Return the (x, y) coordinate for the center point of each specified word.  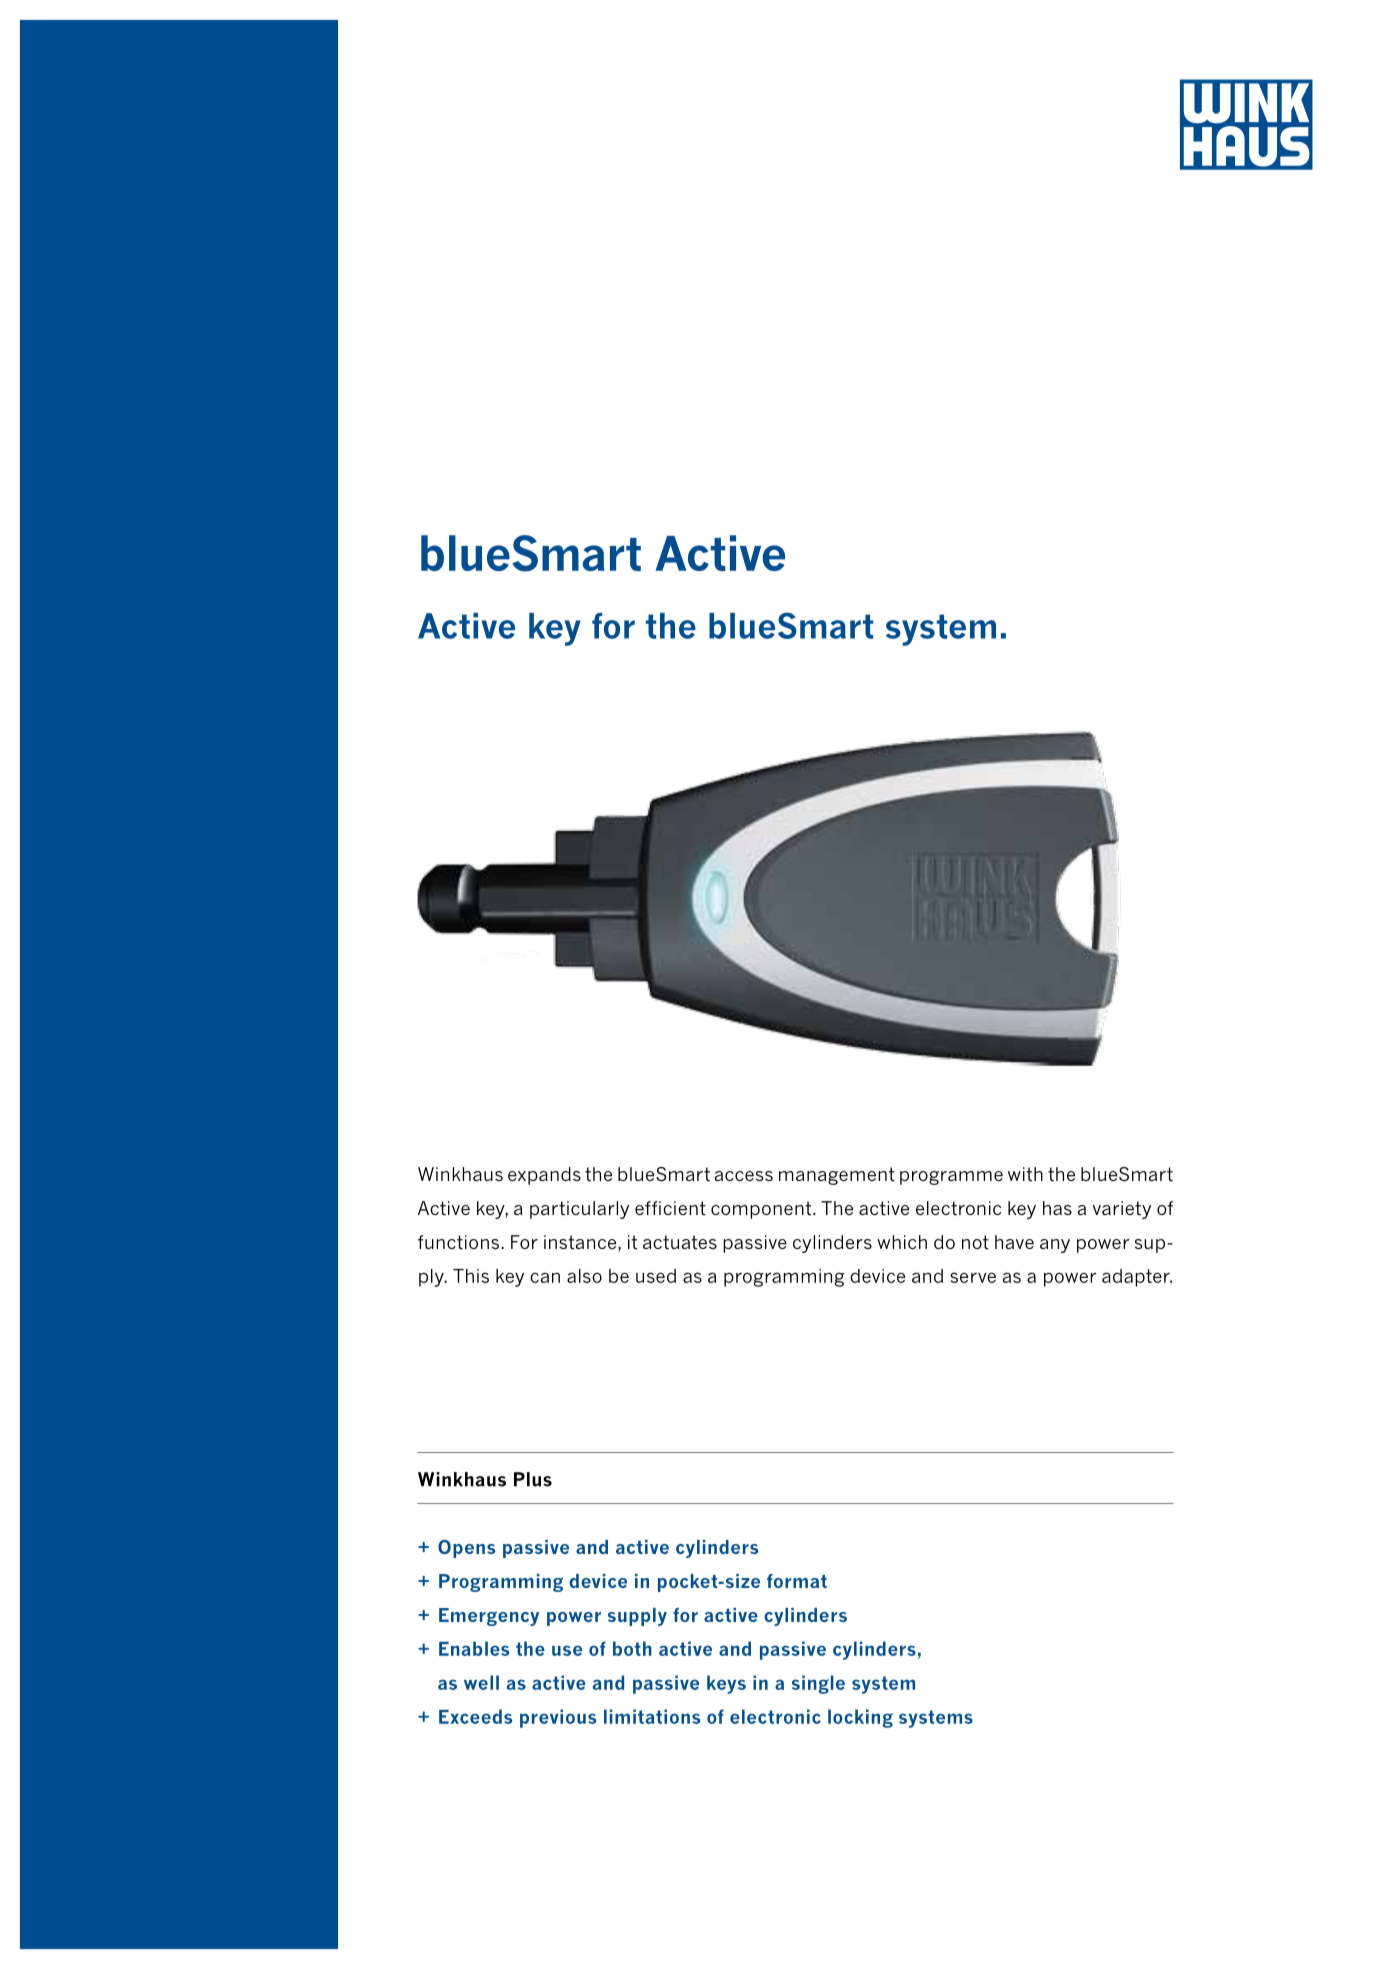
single (818, 1684)
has (1057, 1208)
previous (558, 1718)
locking (860, 1718)
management (837, 1176)
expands (544, 1176)
